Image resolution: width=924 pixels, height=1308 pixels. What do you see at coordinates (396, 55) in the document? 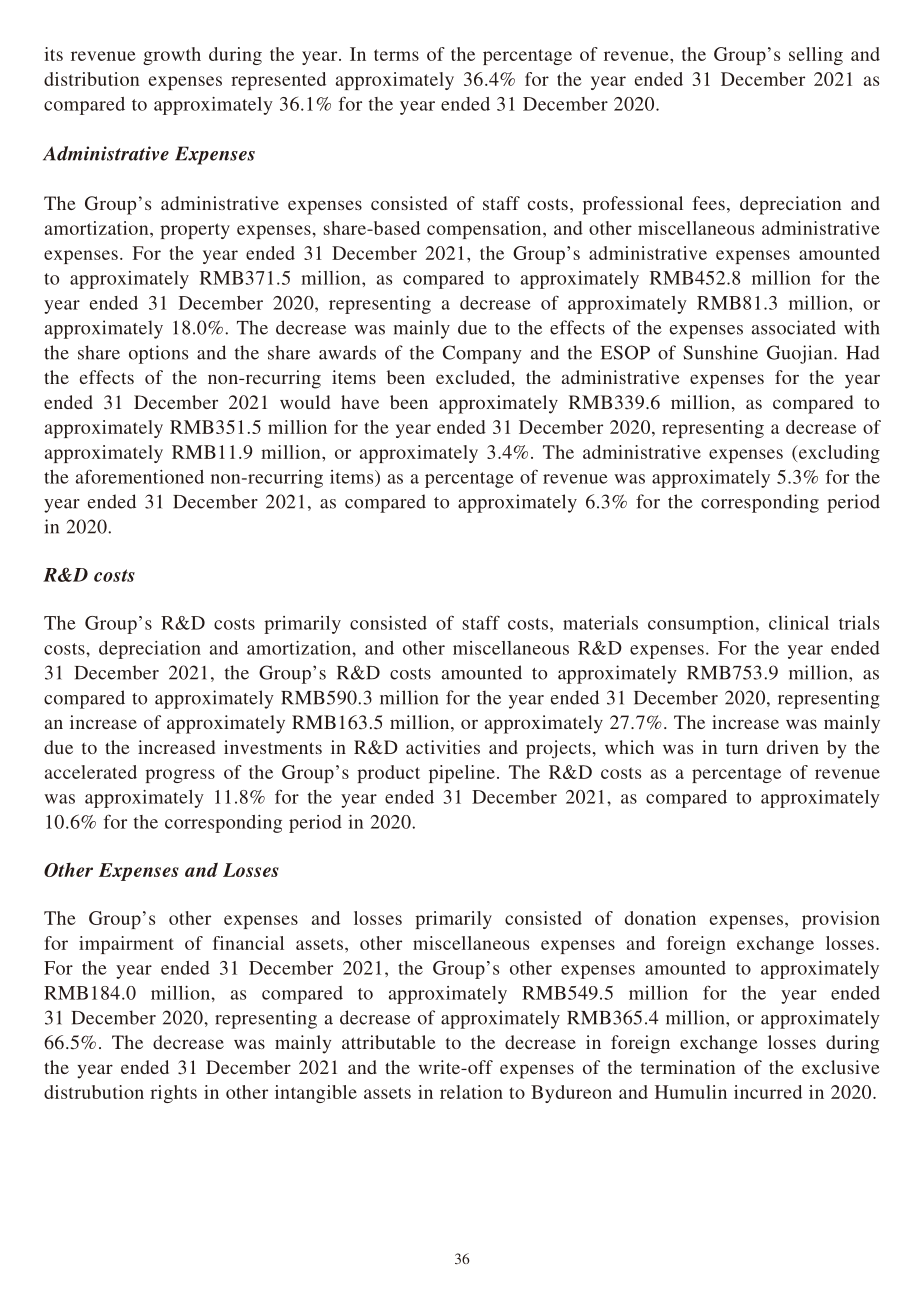
I see `terms` at bounding box center [396, 55].
